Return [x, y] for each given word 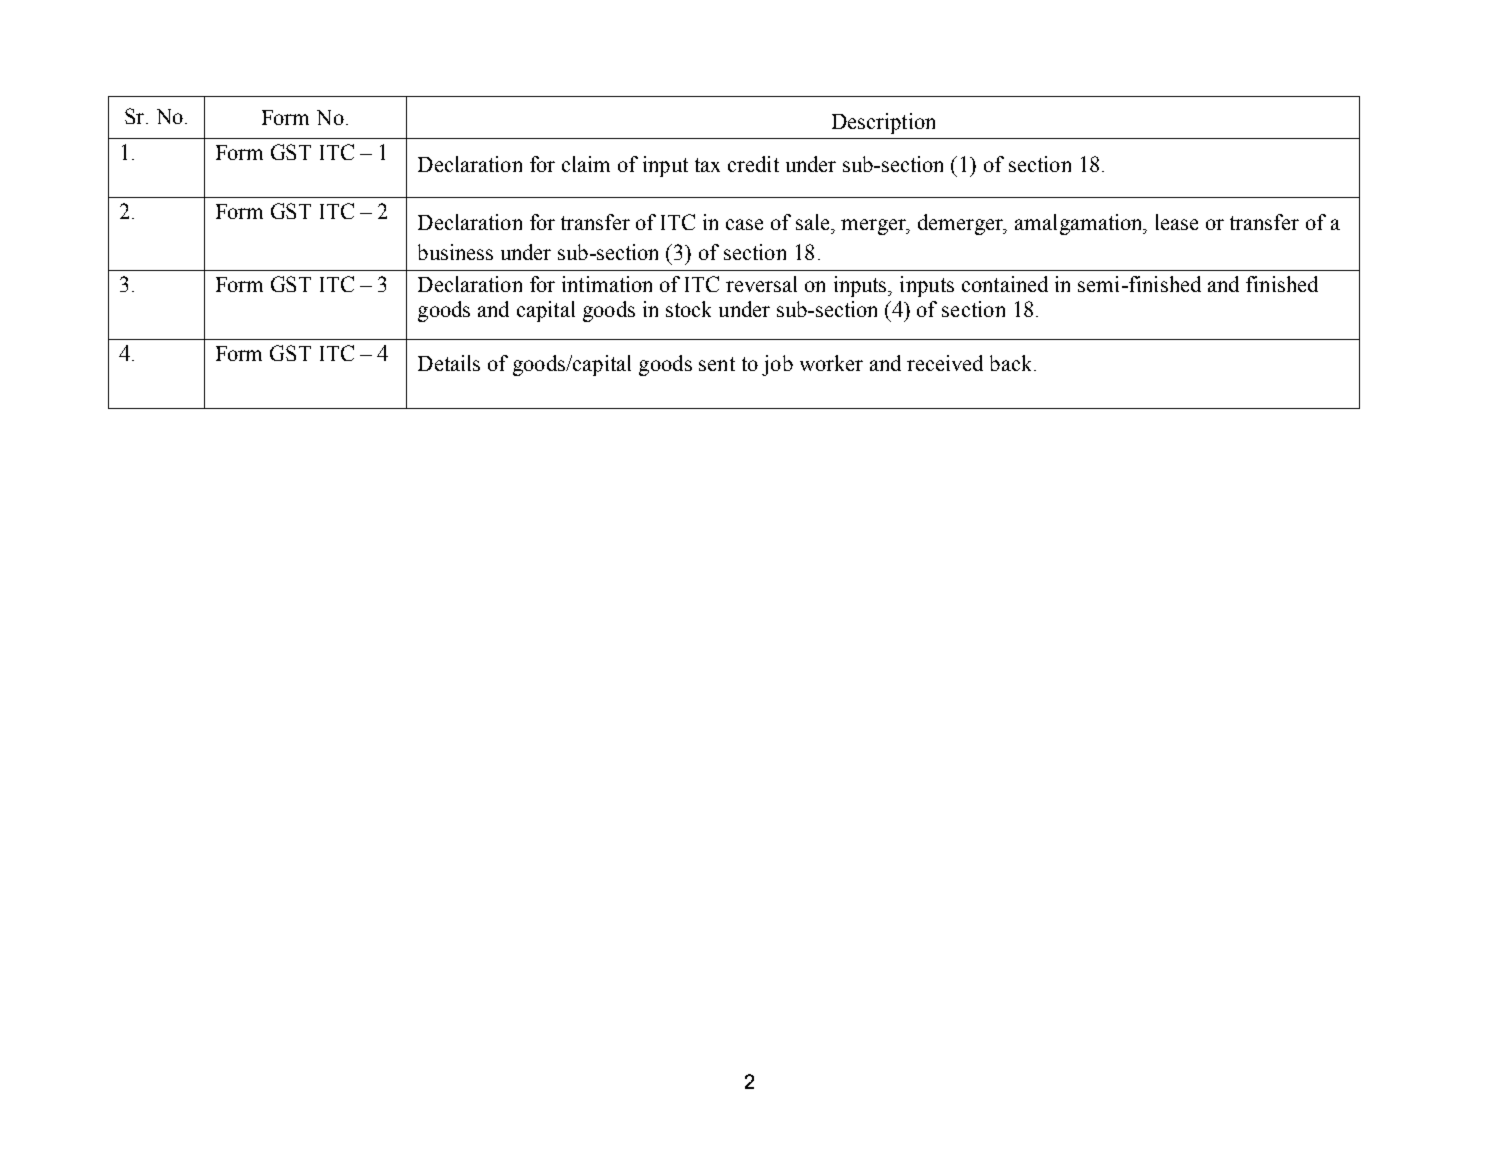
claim [586, 164]
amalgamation [1080, 224]
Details [449, 363]
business [455, 252]
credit [753, 164]
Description [883, 123]
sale [814, 222]
